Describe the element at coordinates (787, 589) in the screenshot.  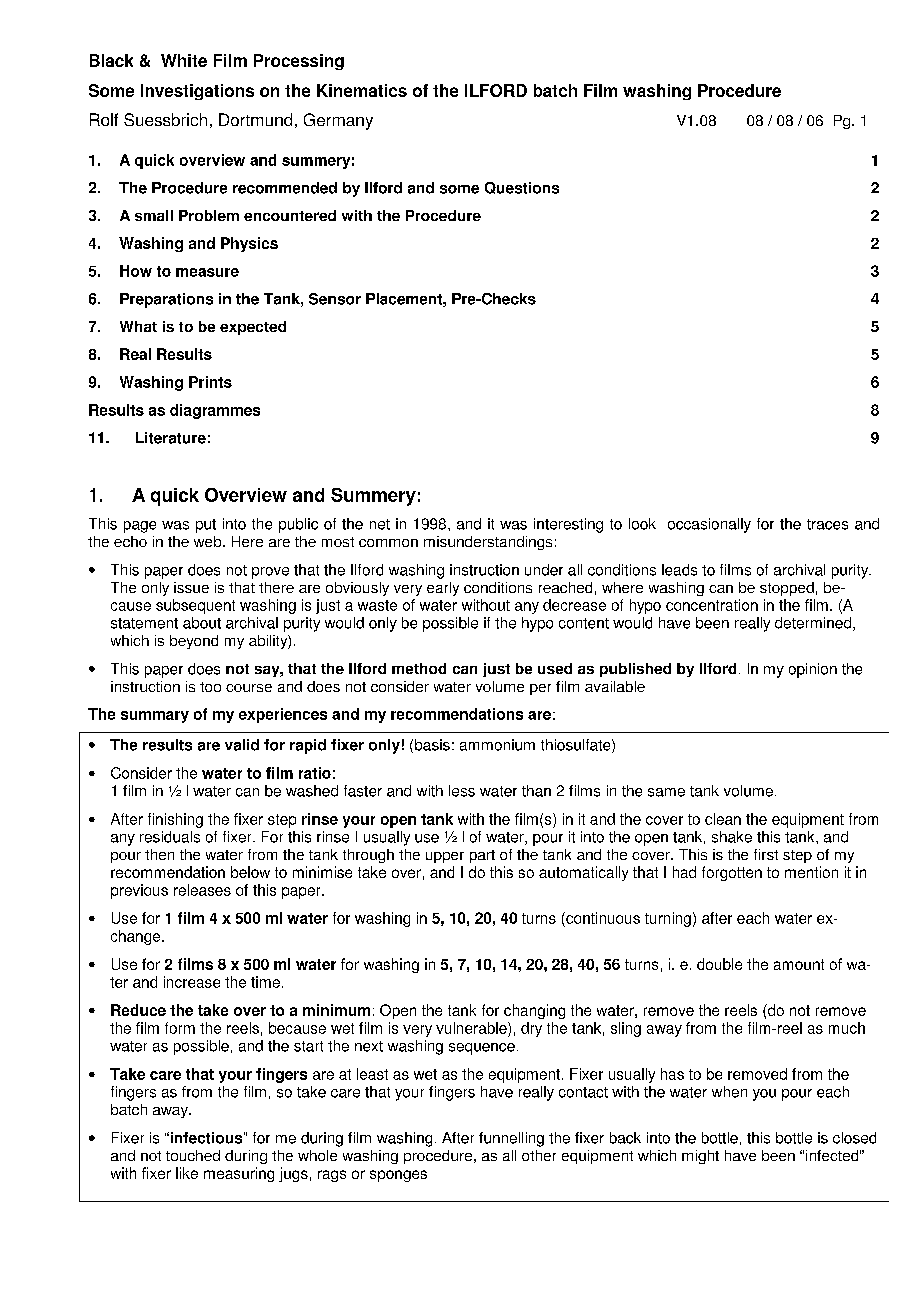
I see `stopped` at that location.
